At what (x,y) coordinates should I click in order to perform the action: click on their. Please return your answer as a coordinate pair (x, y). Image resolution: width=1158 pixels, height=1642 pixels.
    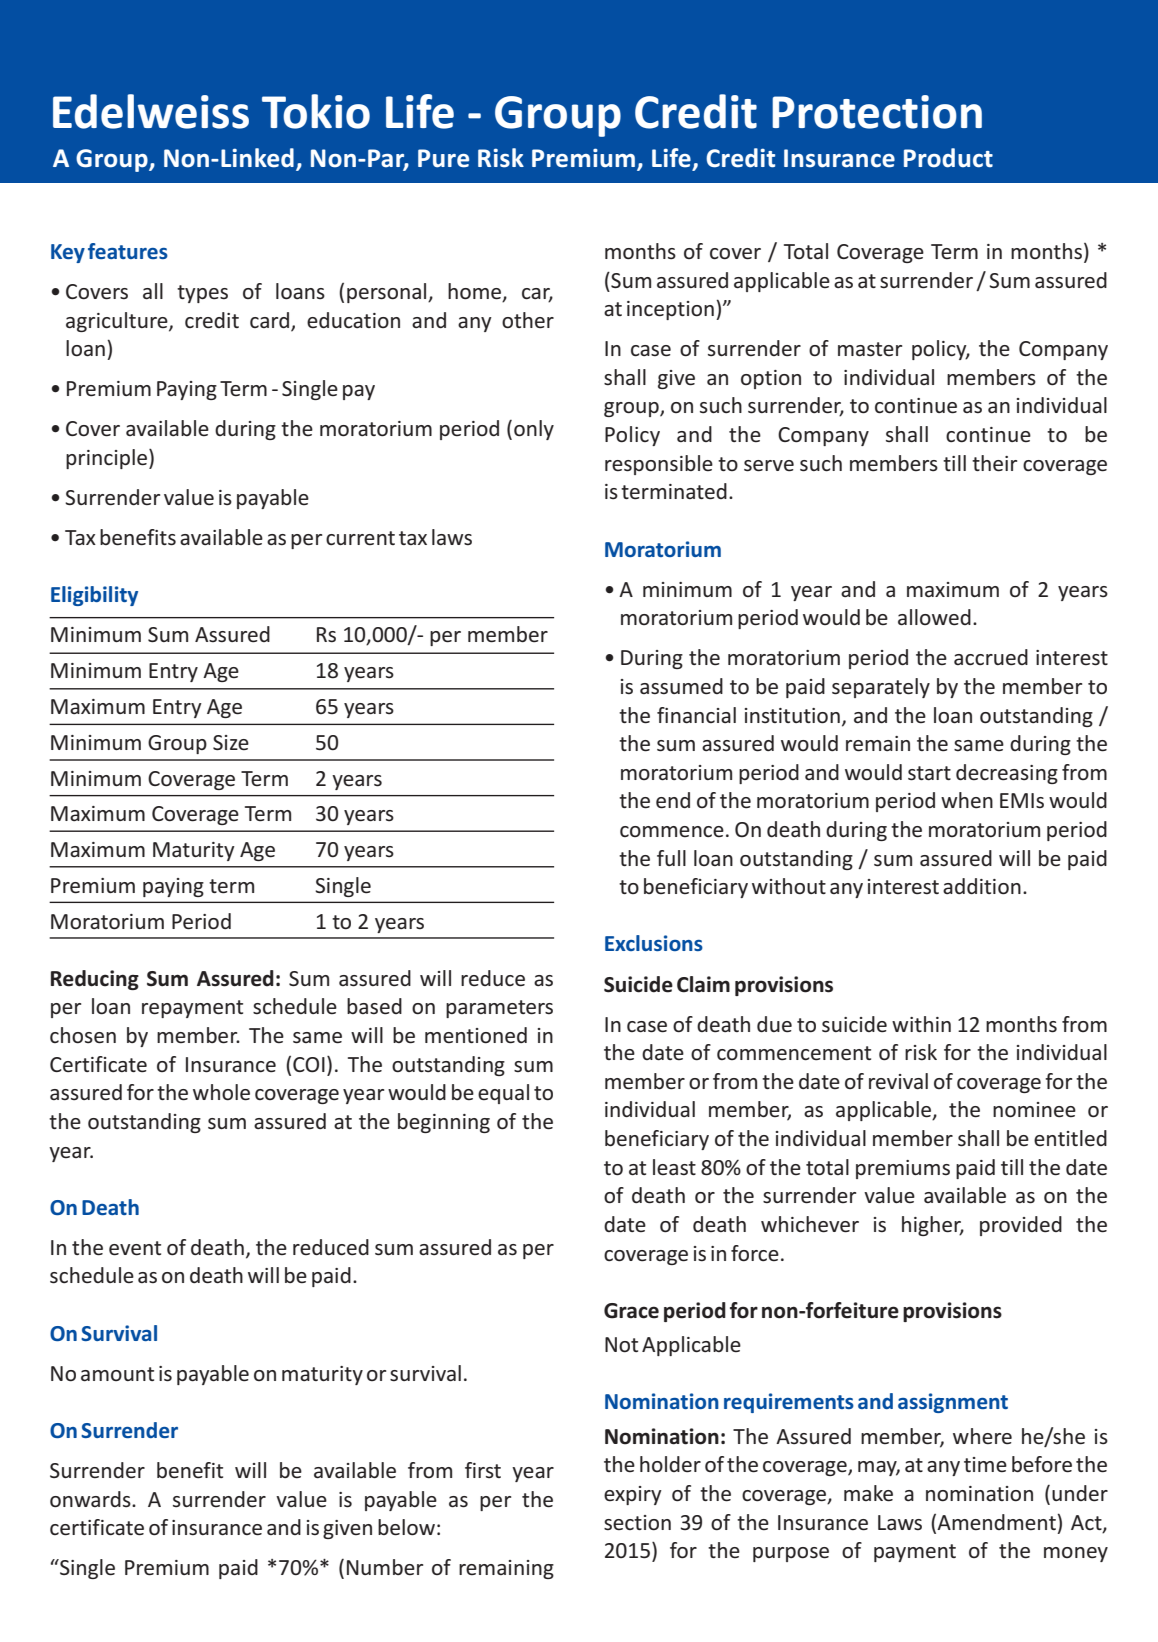
    Looking at the image, I should click on (994, 463).
